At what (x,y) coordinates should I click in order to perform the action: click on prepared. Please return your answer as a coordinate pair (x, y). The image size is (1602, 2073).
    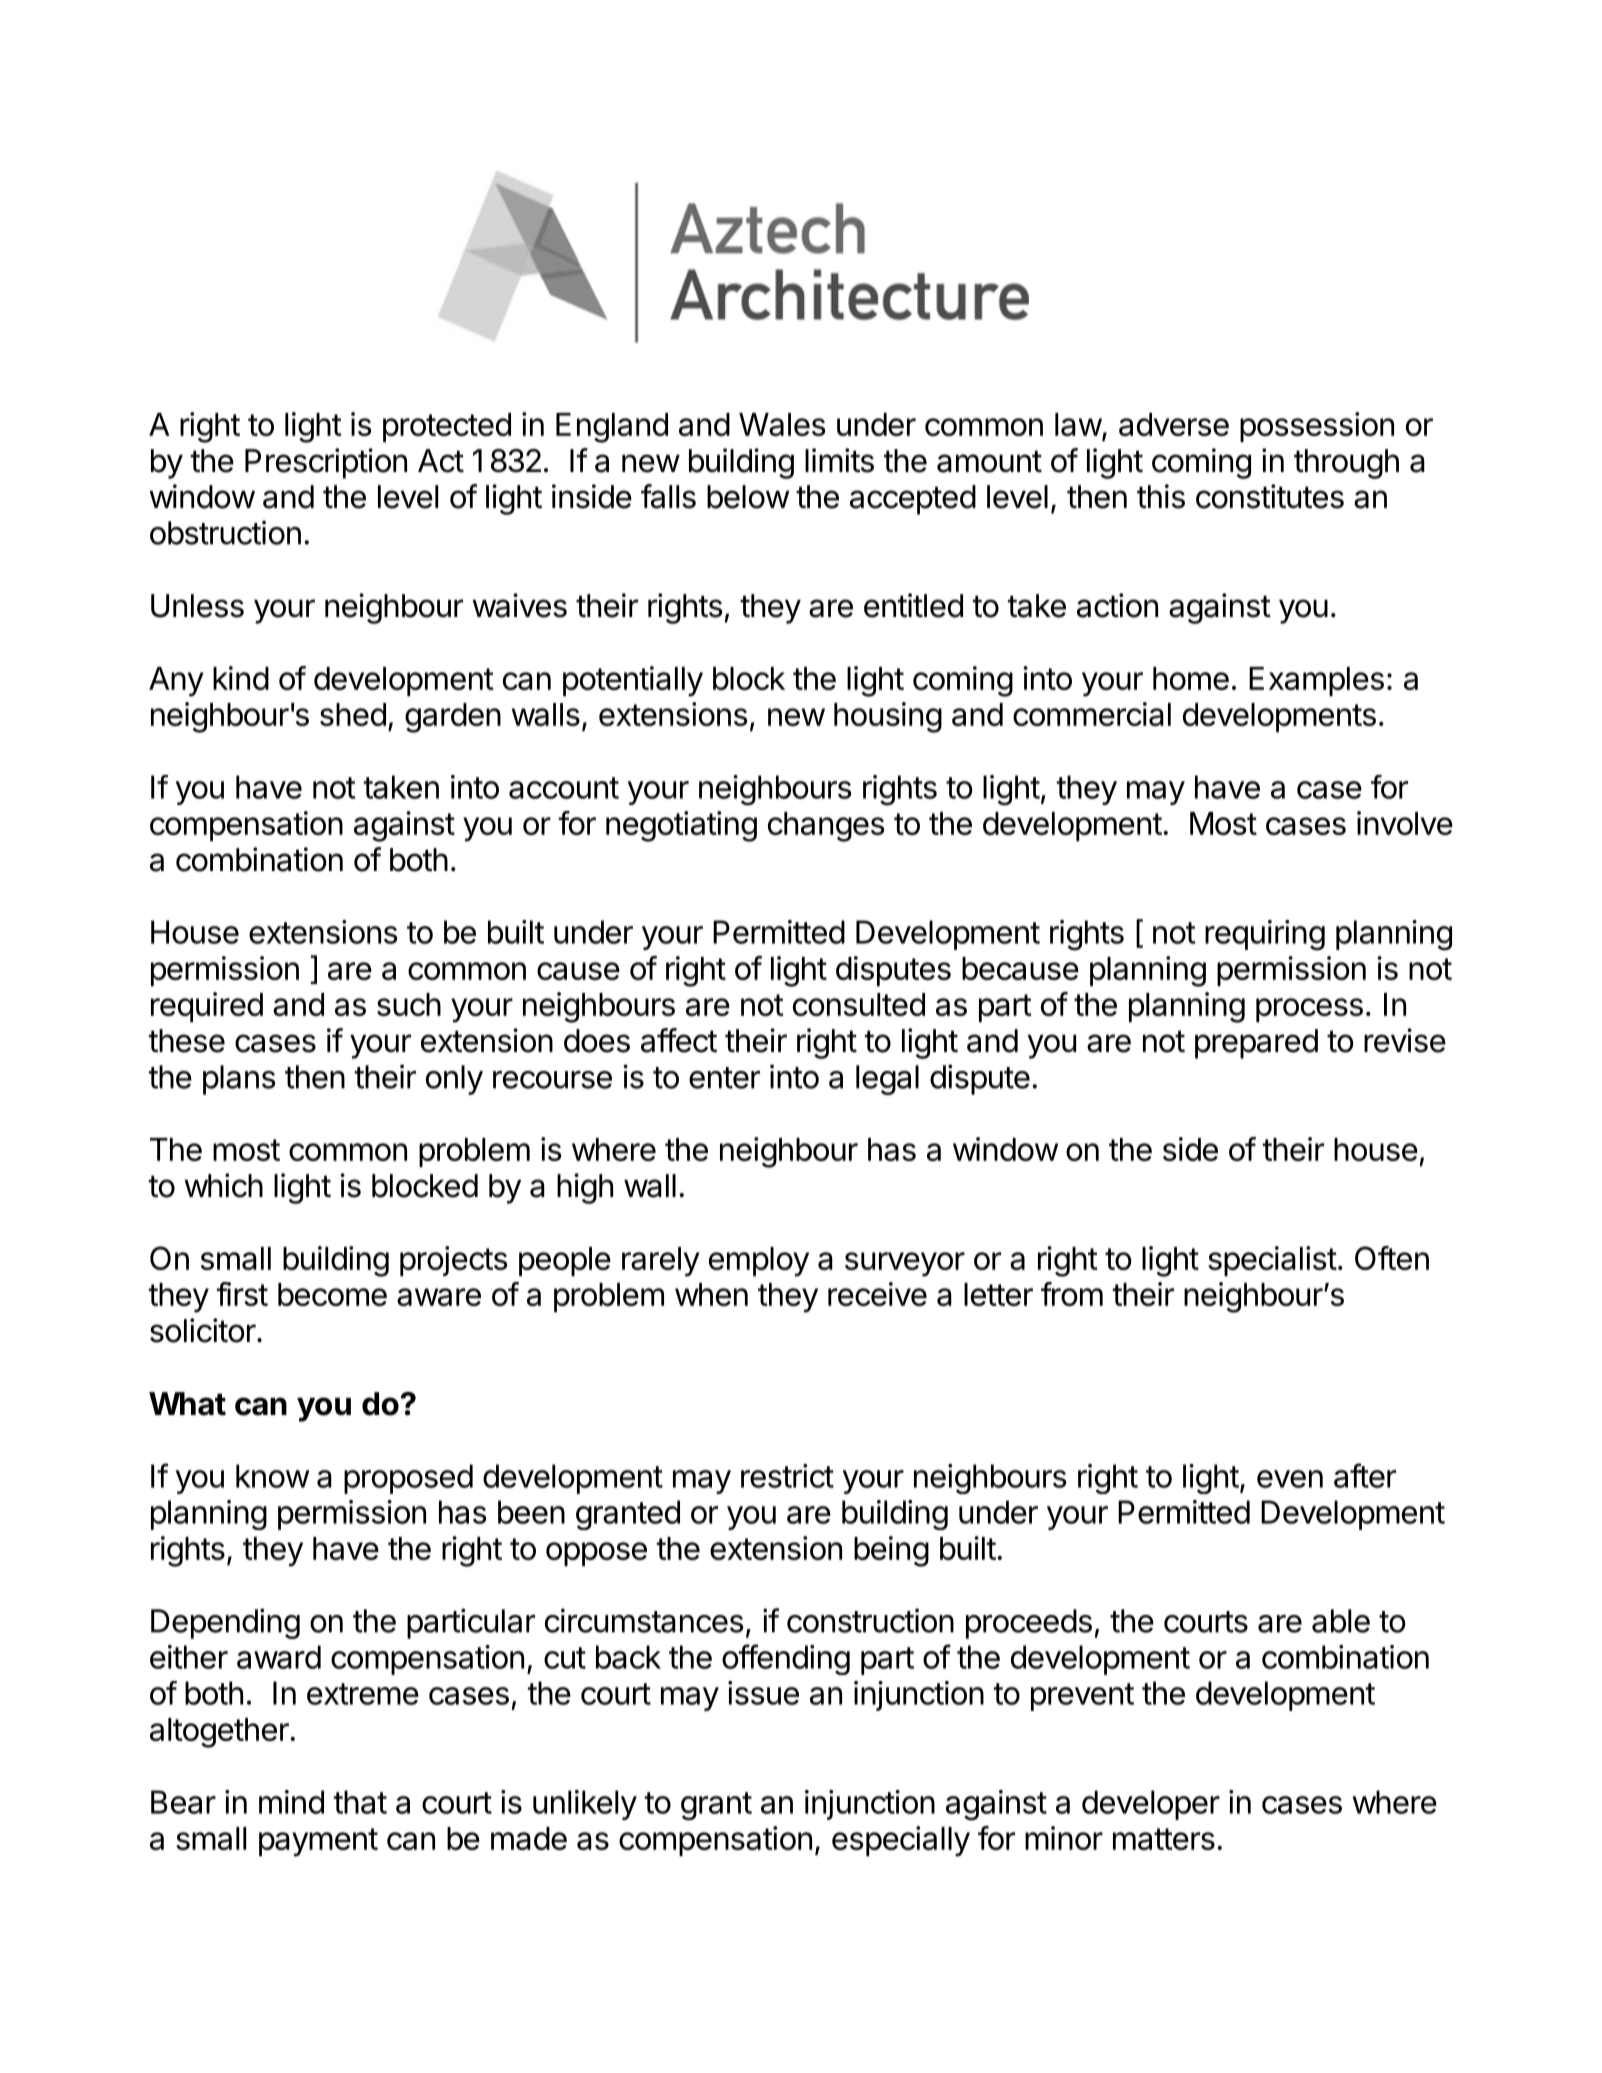
    Looking at the image, I should click on (1256, 1044).
